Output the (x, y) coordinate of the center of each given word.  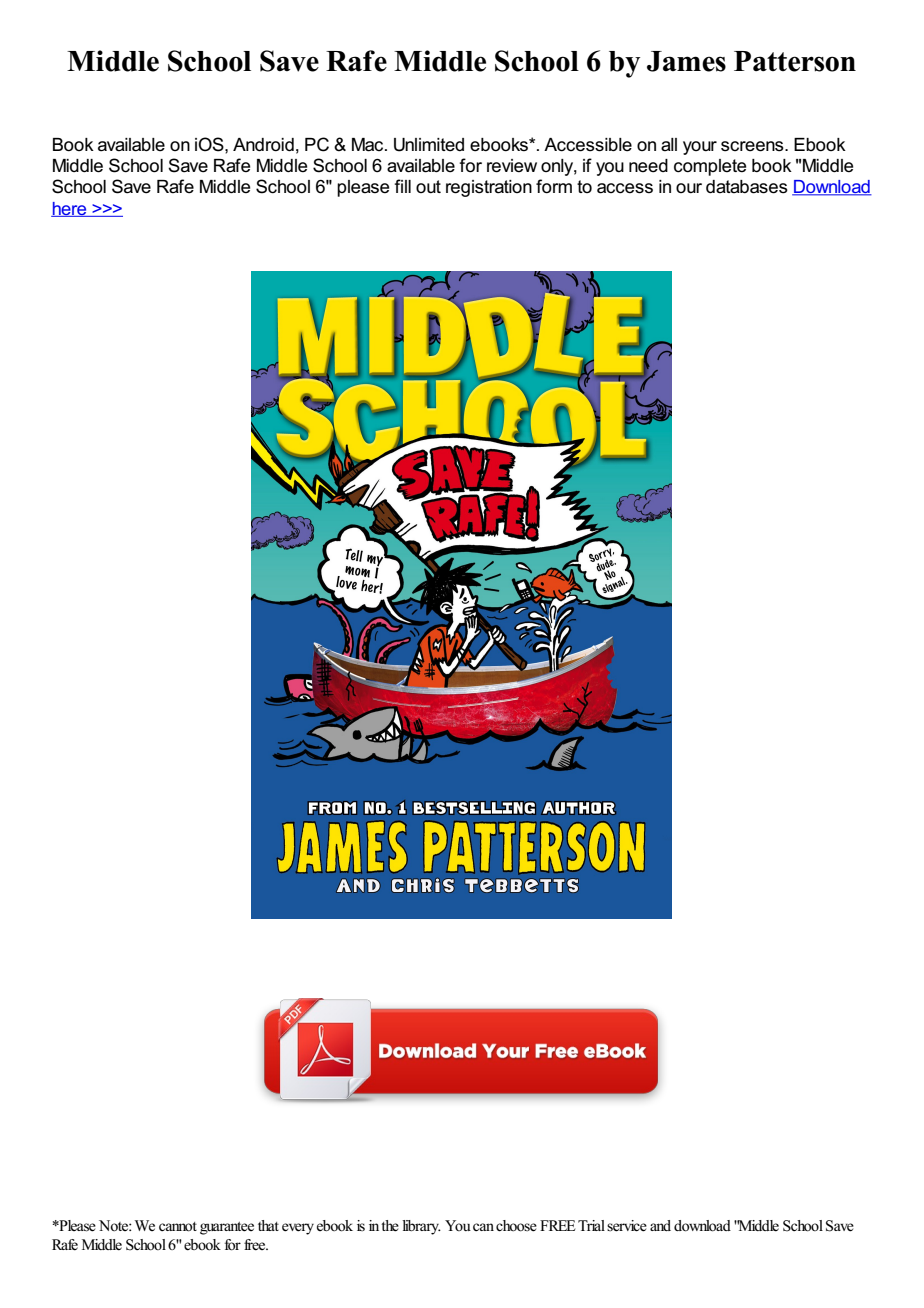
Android (263, 145)
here (70, 209)
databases (747, 187)
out (428, 186)
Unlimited (429, 145)
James (686, 61)
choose (516, 1226)
